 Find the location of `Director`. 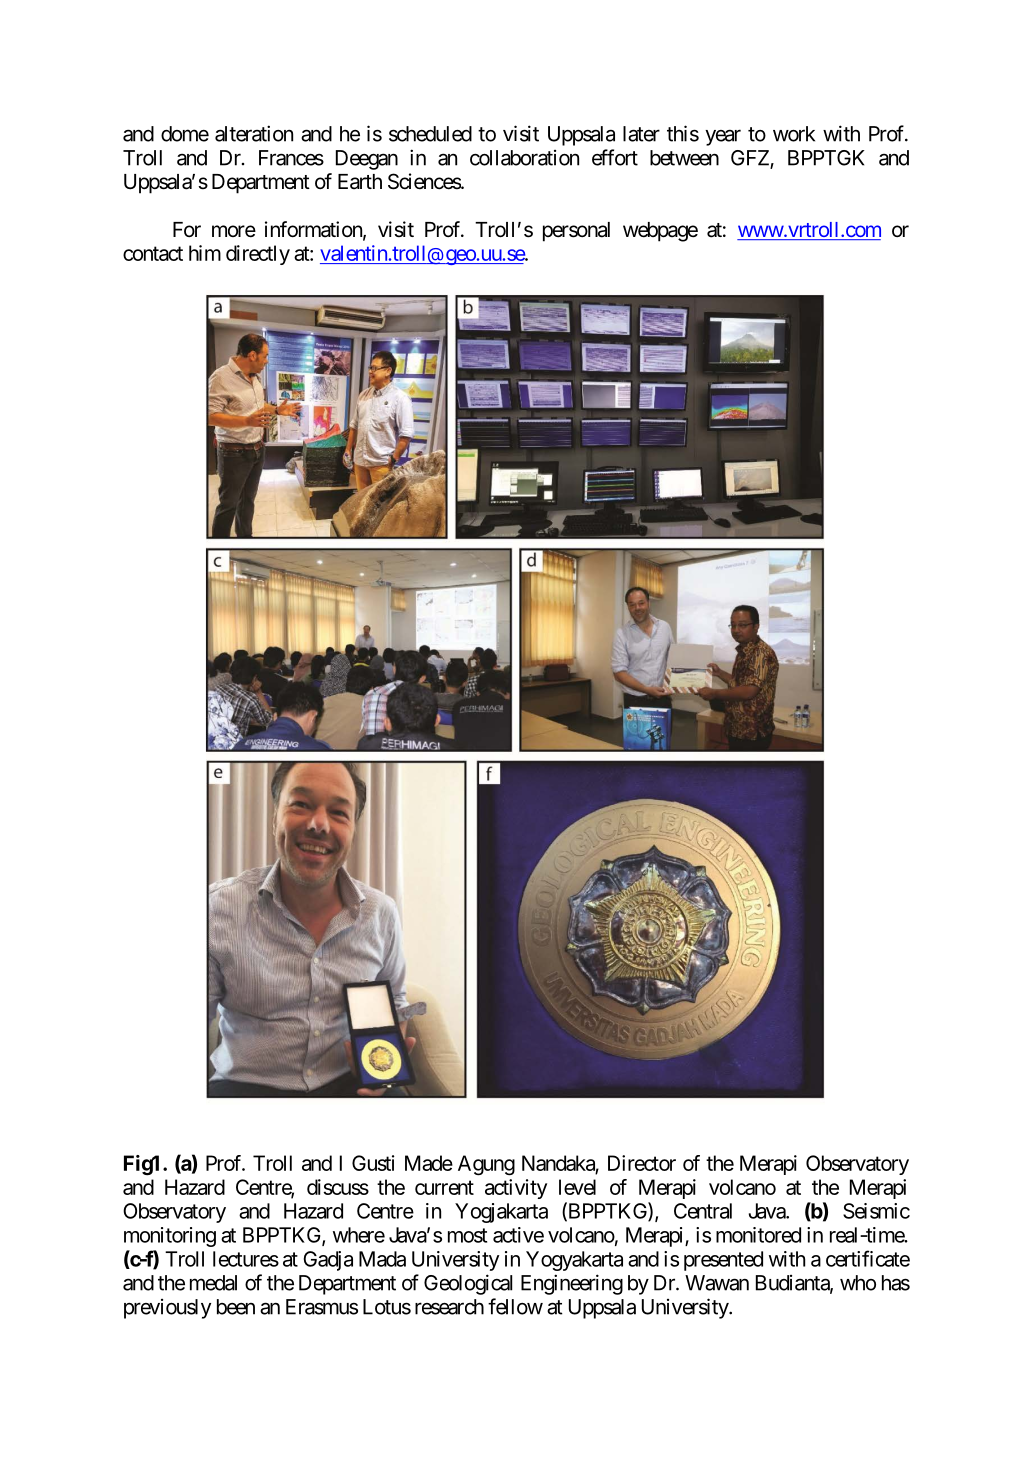

Director is located at coordinates (642, 1163).
